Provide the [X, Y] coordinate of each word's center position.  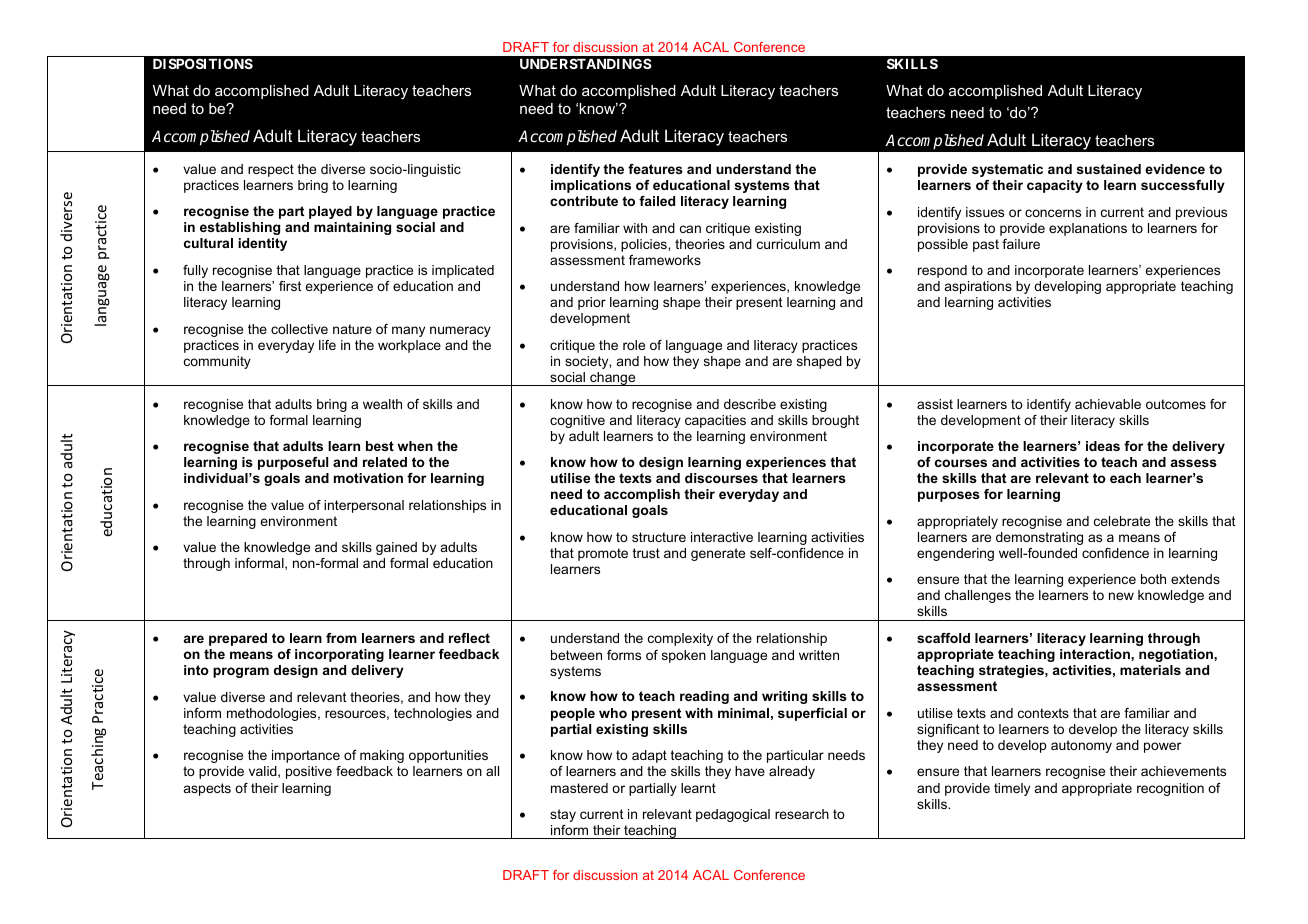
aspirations [978, 287]
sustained [1109, 169]
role [634, 345]
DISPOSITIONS [203, 63]
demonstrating [1039, 538]
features [655, 169]
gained [396, 548]
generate [718, 554]
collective [299, 329]
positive [309, 772]
